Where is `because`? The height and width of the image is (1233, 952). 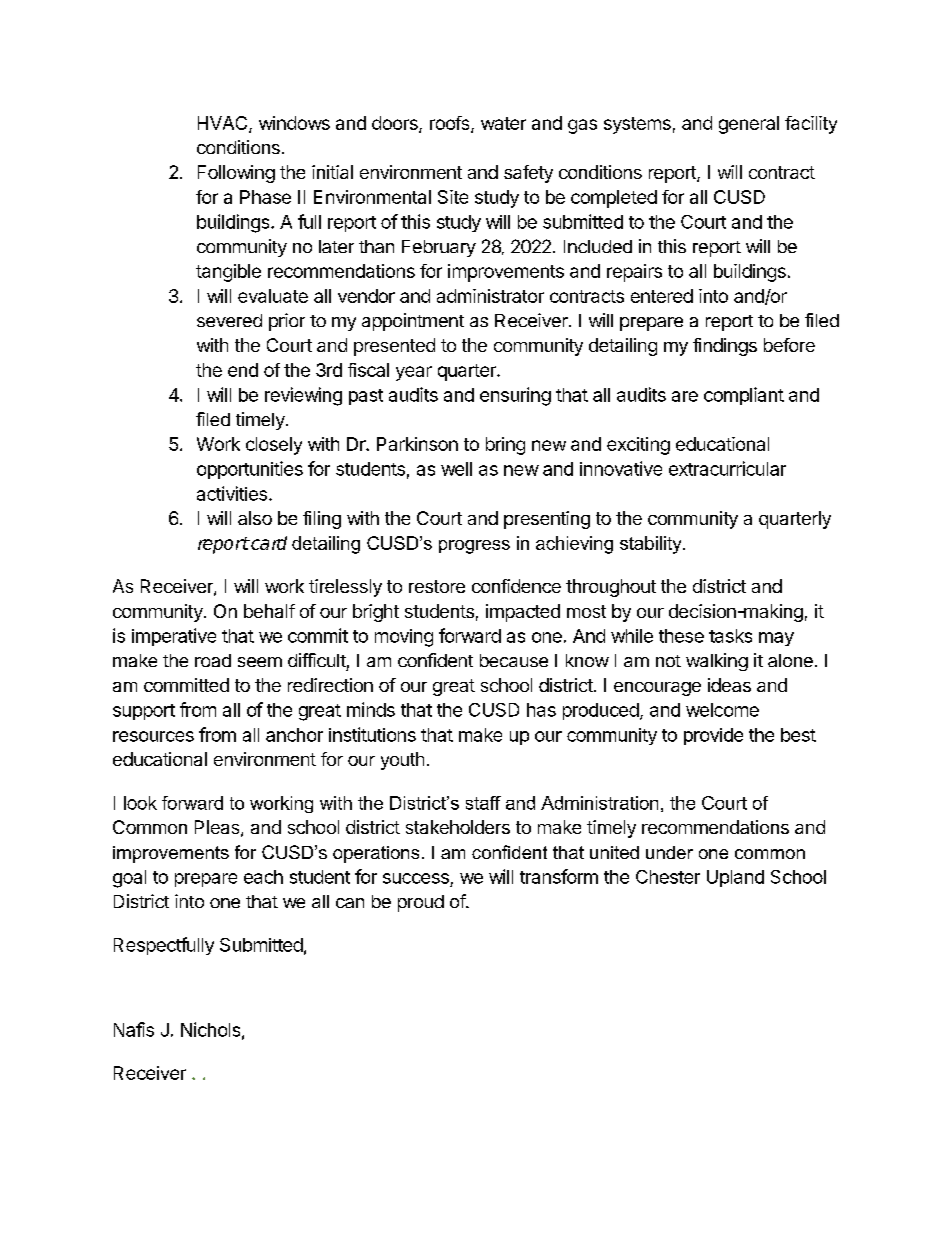 because is located at coordinates (514, 660).
